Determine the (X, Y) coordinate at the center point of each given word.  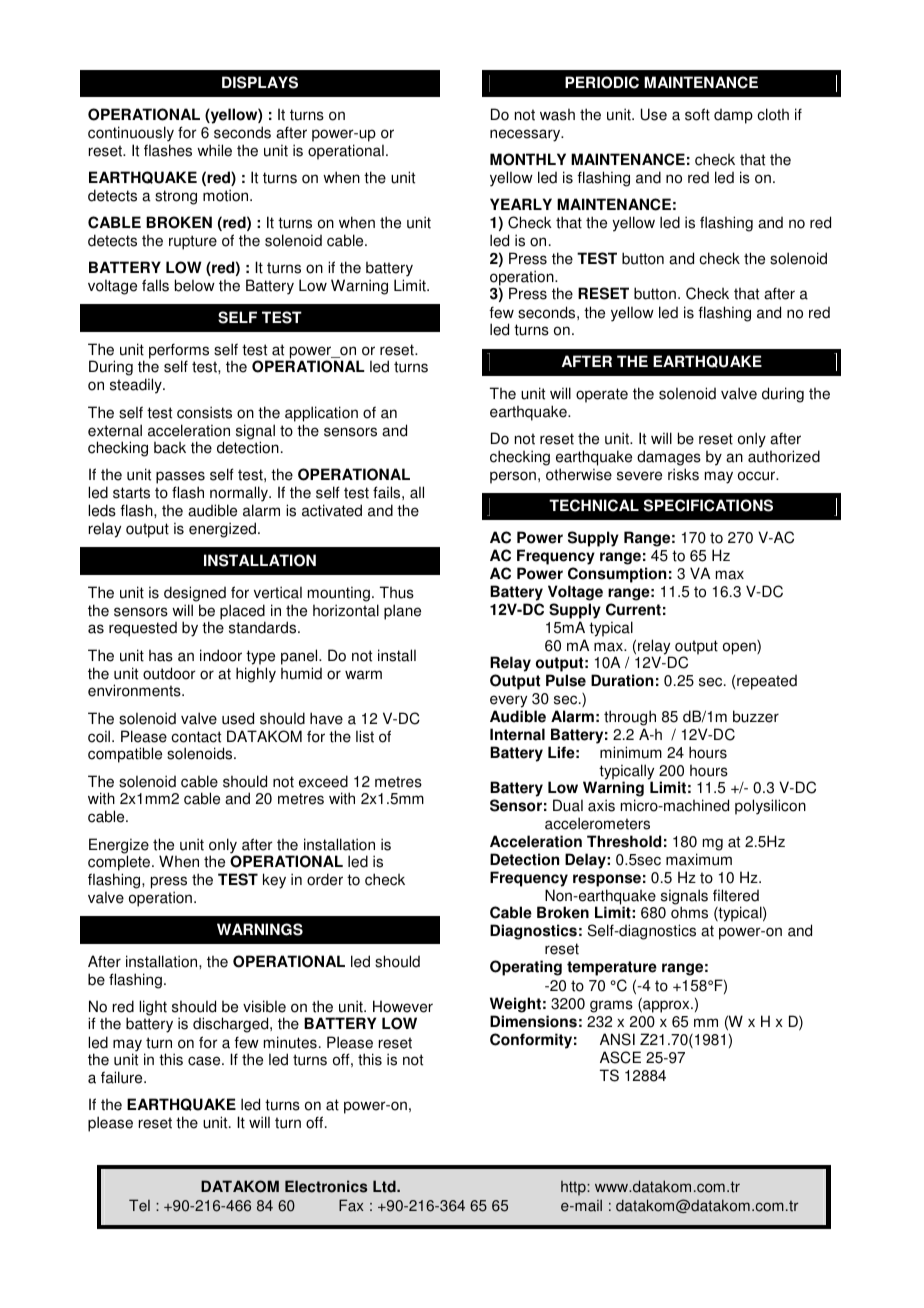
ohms (689, 912)
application (321, 414)
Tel (139, 1205)
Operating (526, 968)
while (214, 150)
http (574, 1188)
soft (697, 114)
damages (669, 458)
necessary (526, 135)
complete (120, 863)
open (740, 647)
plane (402, 612)
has (161, 656)
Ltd (385, 1186)
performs (179, 352)
